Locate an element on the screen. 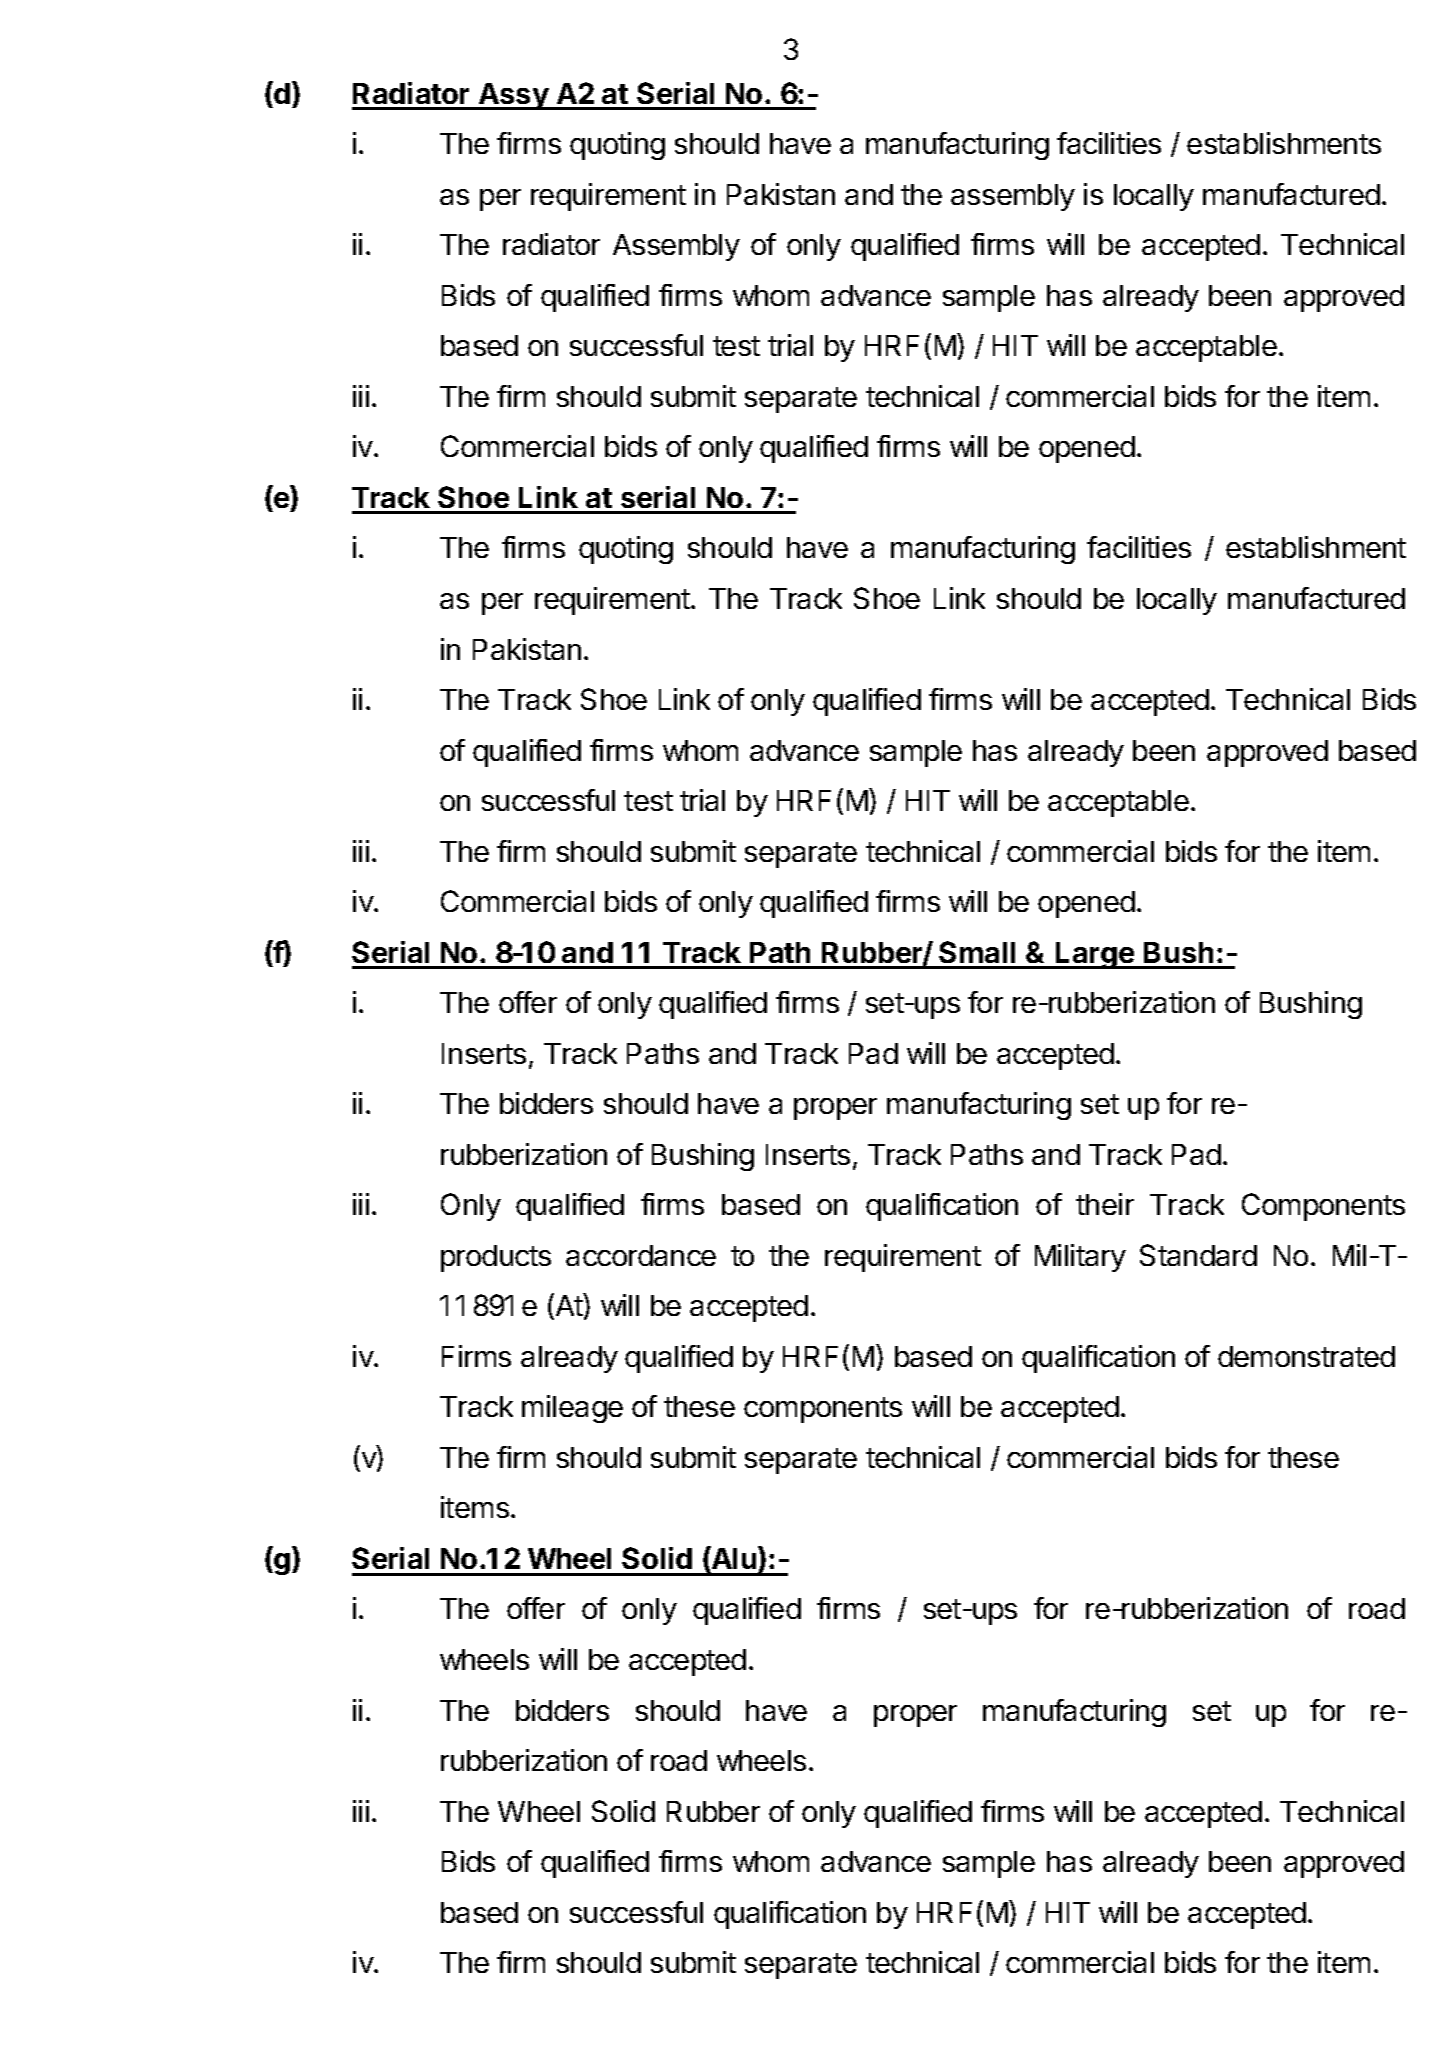 This screenshot has width=1453, height=2055. demonstrated is located at coordinates (1306, 1356).
